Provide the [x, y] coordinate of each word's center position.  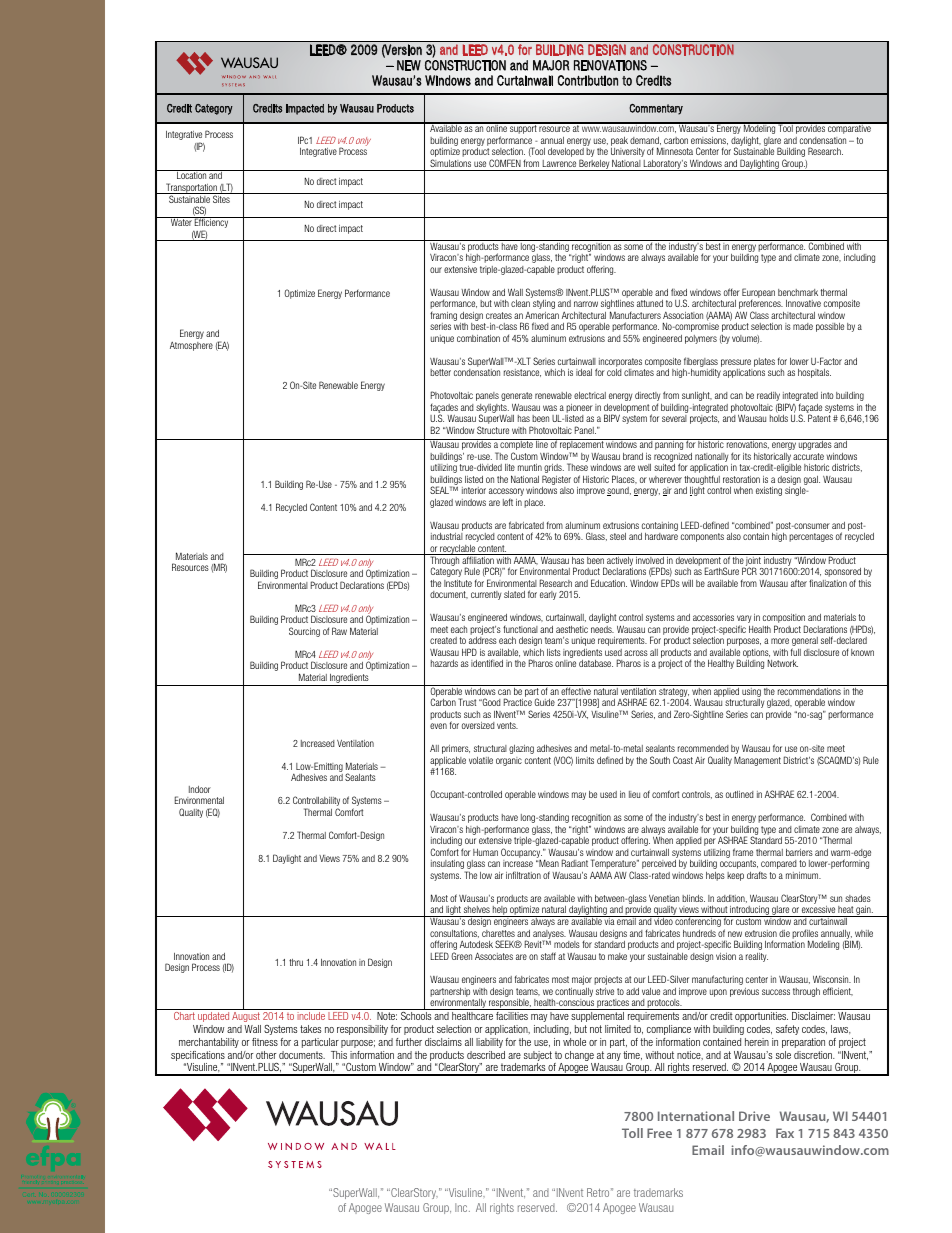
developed [566, 154]
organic [509, 761]
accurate [808, 456]
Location [191, 174]
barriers [799, 852]
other [266, 1055]
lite [510, 467]
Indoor [200, 789]
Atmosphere [191, 346]
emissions [709, 141]
